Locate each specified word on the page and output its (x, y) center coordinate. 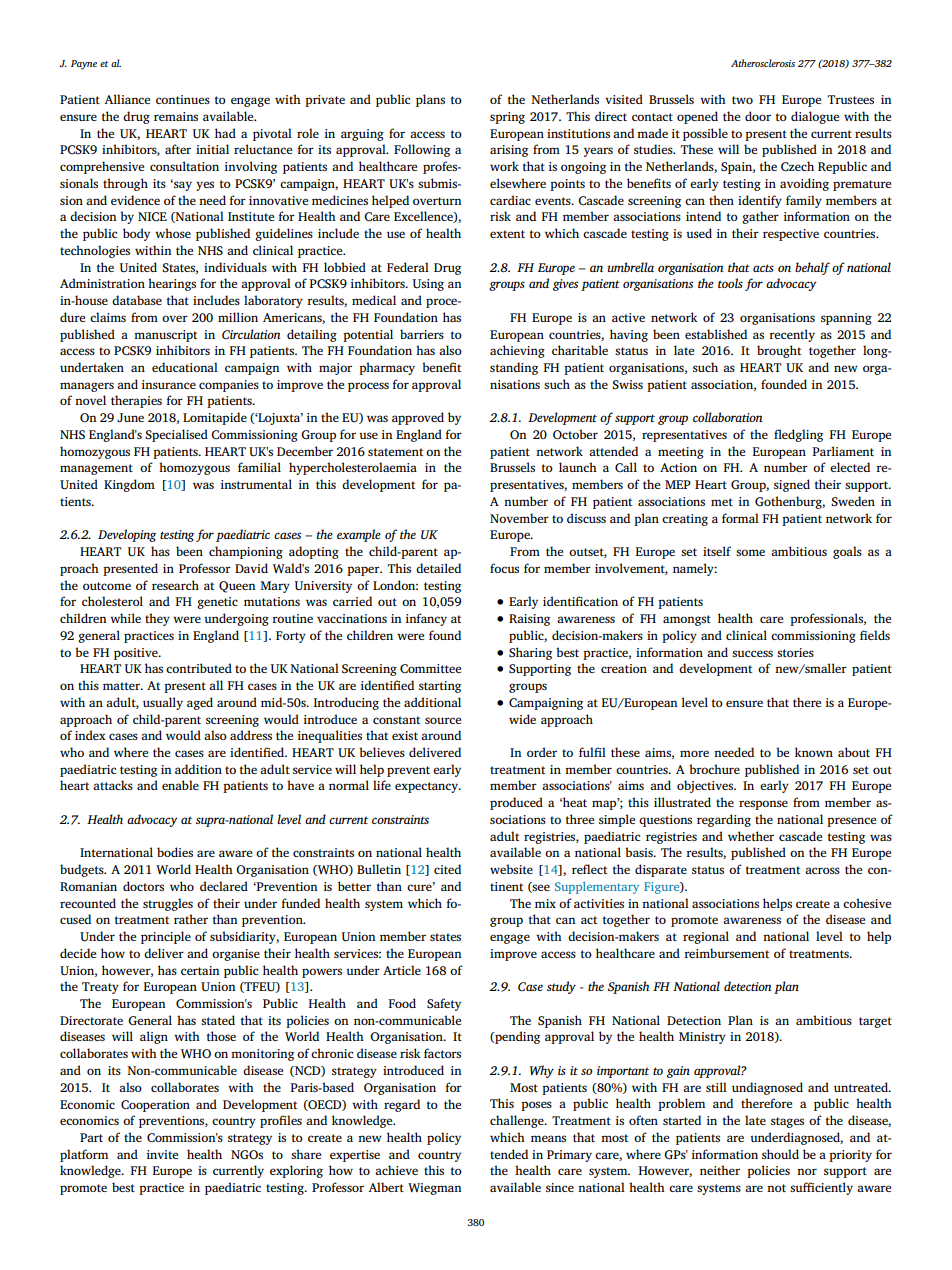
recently (792, 335)
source (443, 720)
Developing (127, 535)
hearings (172, 284)
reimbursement (726, 953)
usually (163, 703)
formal (740, 518)
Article (402, 970)
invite (162, 1154)
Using (428, 285)
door (758, 116)
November (519, 518)
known (814, 752)
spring (507, 118)
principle (166, 937)
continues (183, 99)
